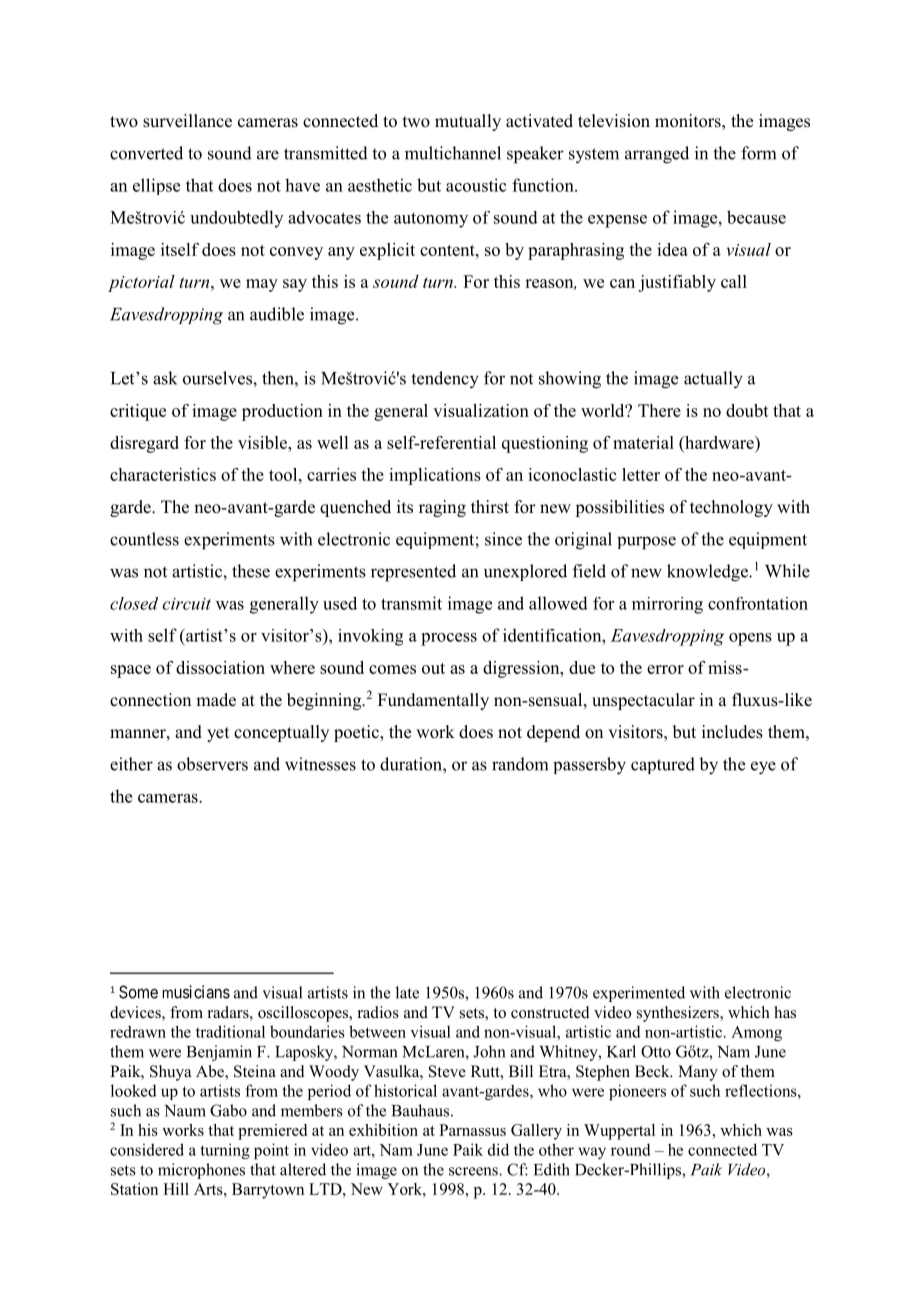 The height and width of the document is (1309, 924). Describe the element at coordinates (407, 992) in the document. I see `late` at that location.
